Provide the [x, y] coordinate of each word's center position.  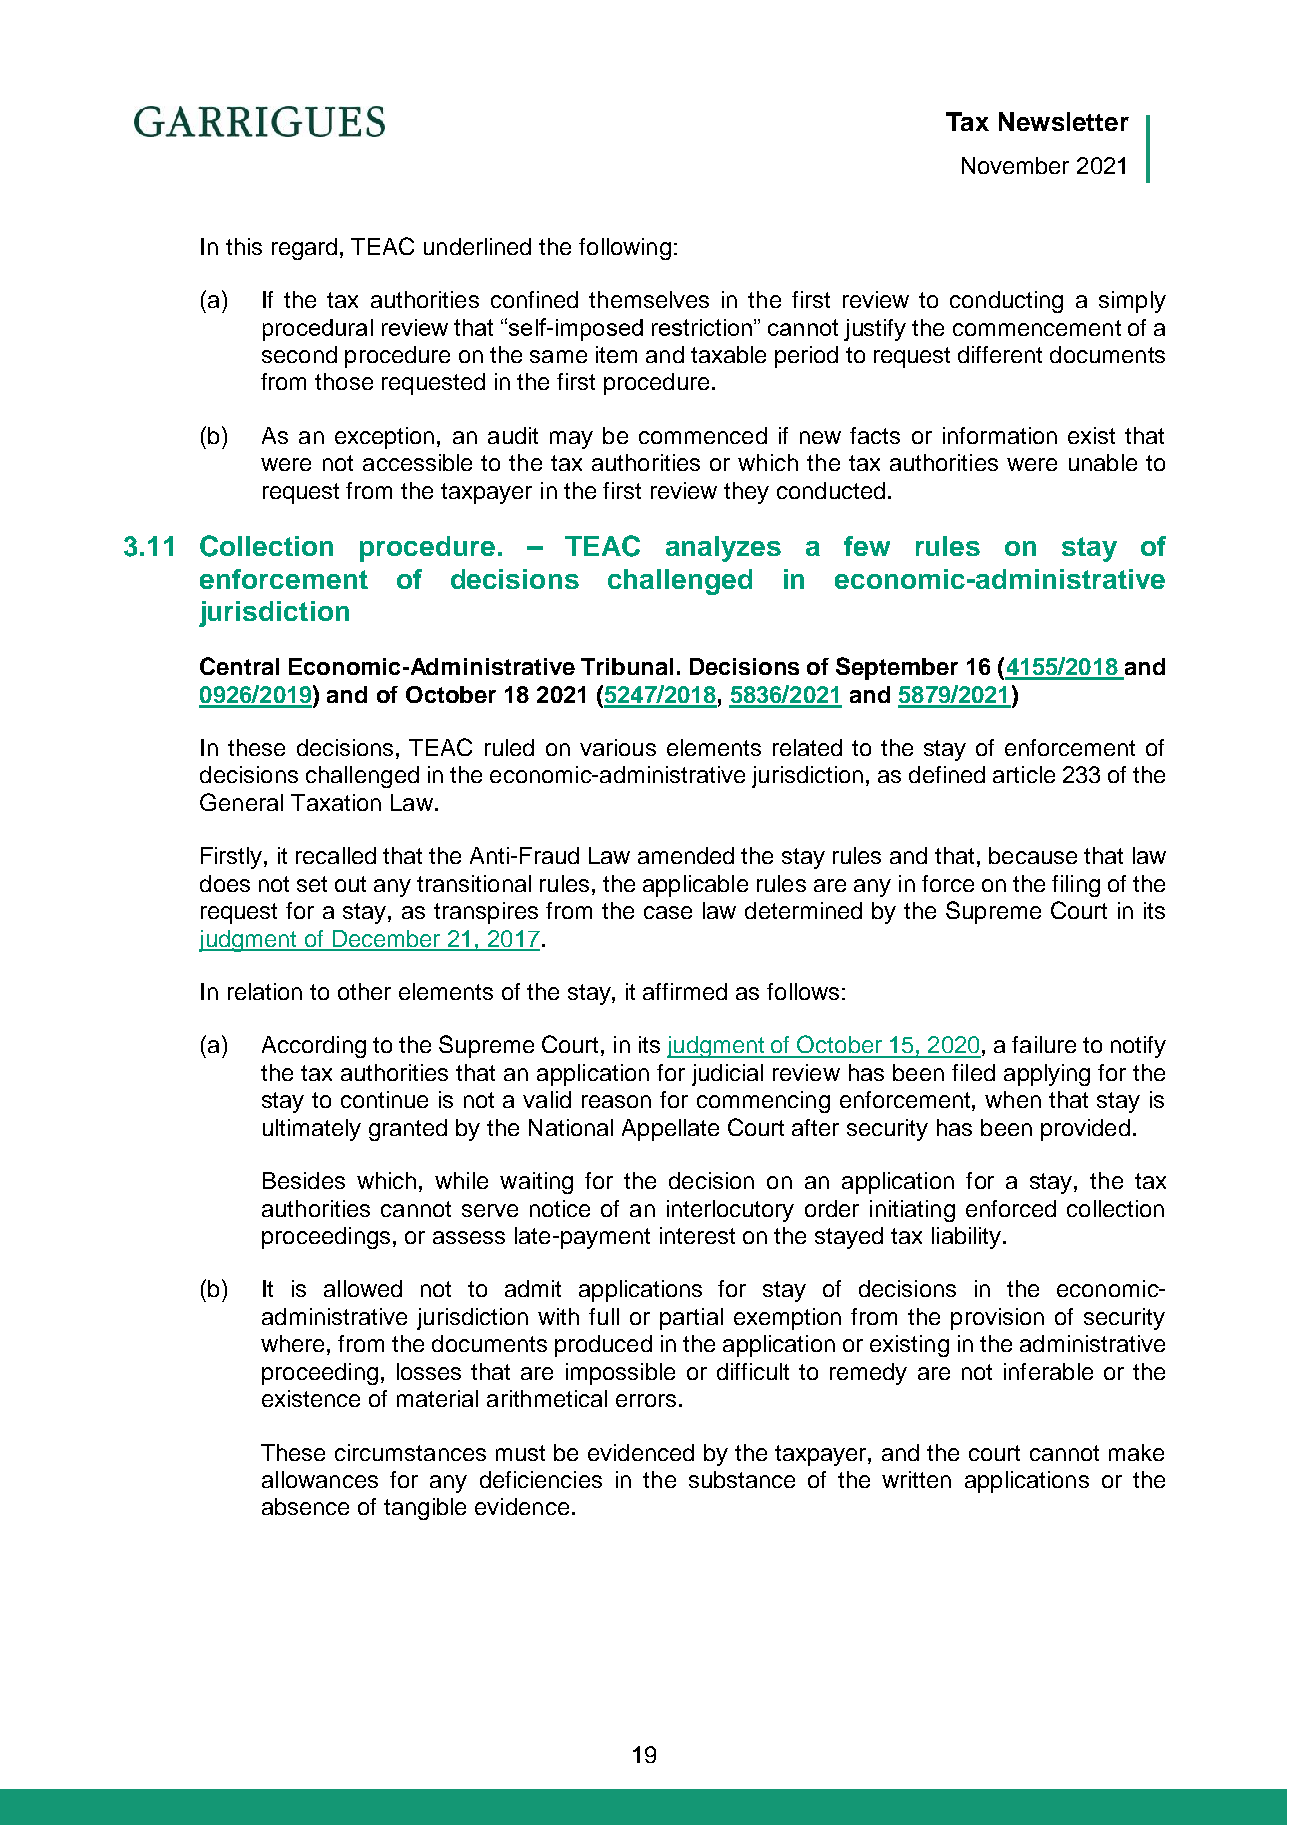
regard [304, 249]
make [1136, 1452]
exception [384, 438]
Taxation [336, 802]
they [746, 493]
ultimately [312, 1130]
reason [616, 1101]
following [625, 249]
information [1000, 435]
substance [742, 1479]
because [1033, 855]
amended [686, 855]
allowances [320, 1479]
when [1013, 1099]
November [1015, 165]
